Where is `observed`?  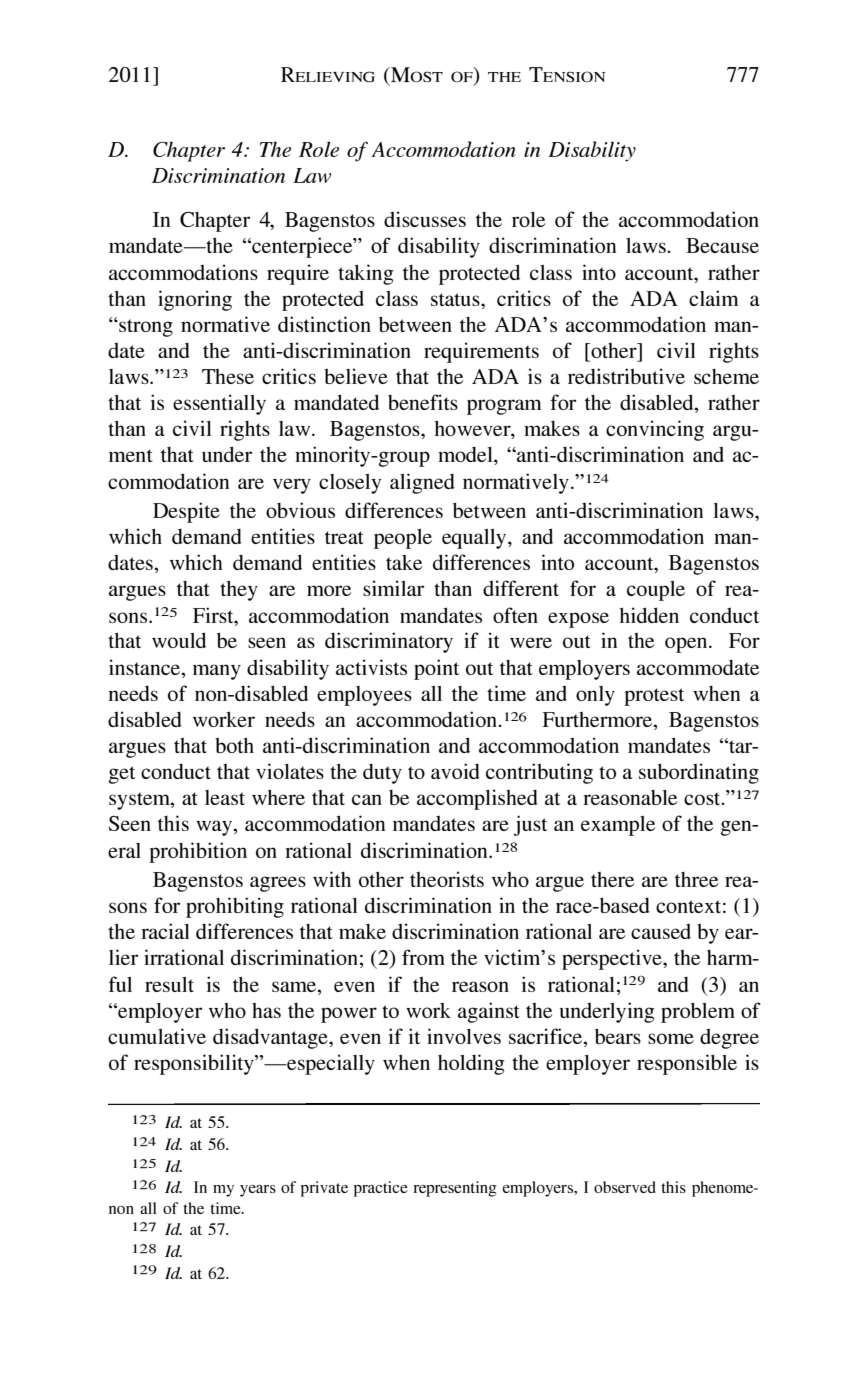
observed is located at coordinates (625, 1187).
